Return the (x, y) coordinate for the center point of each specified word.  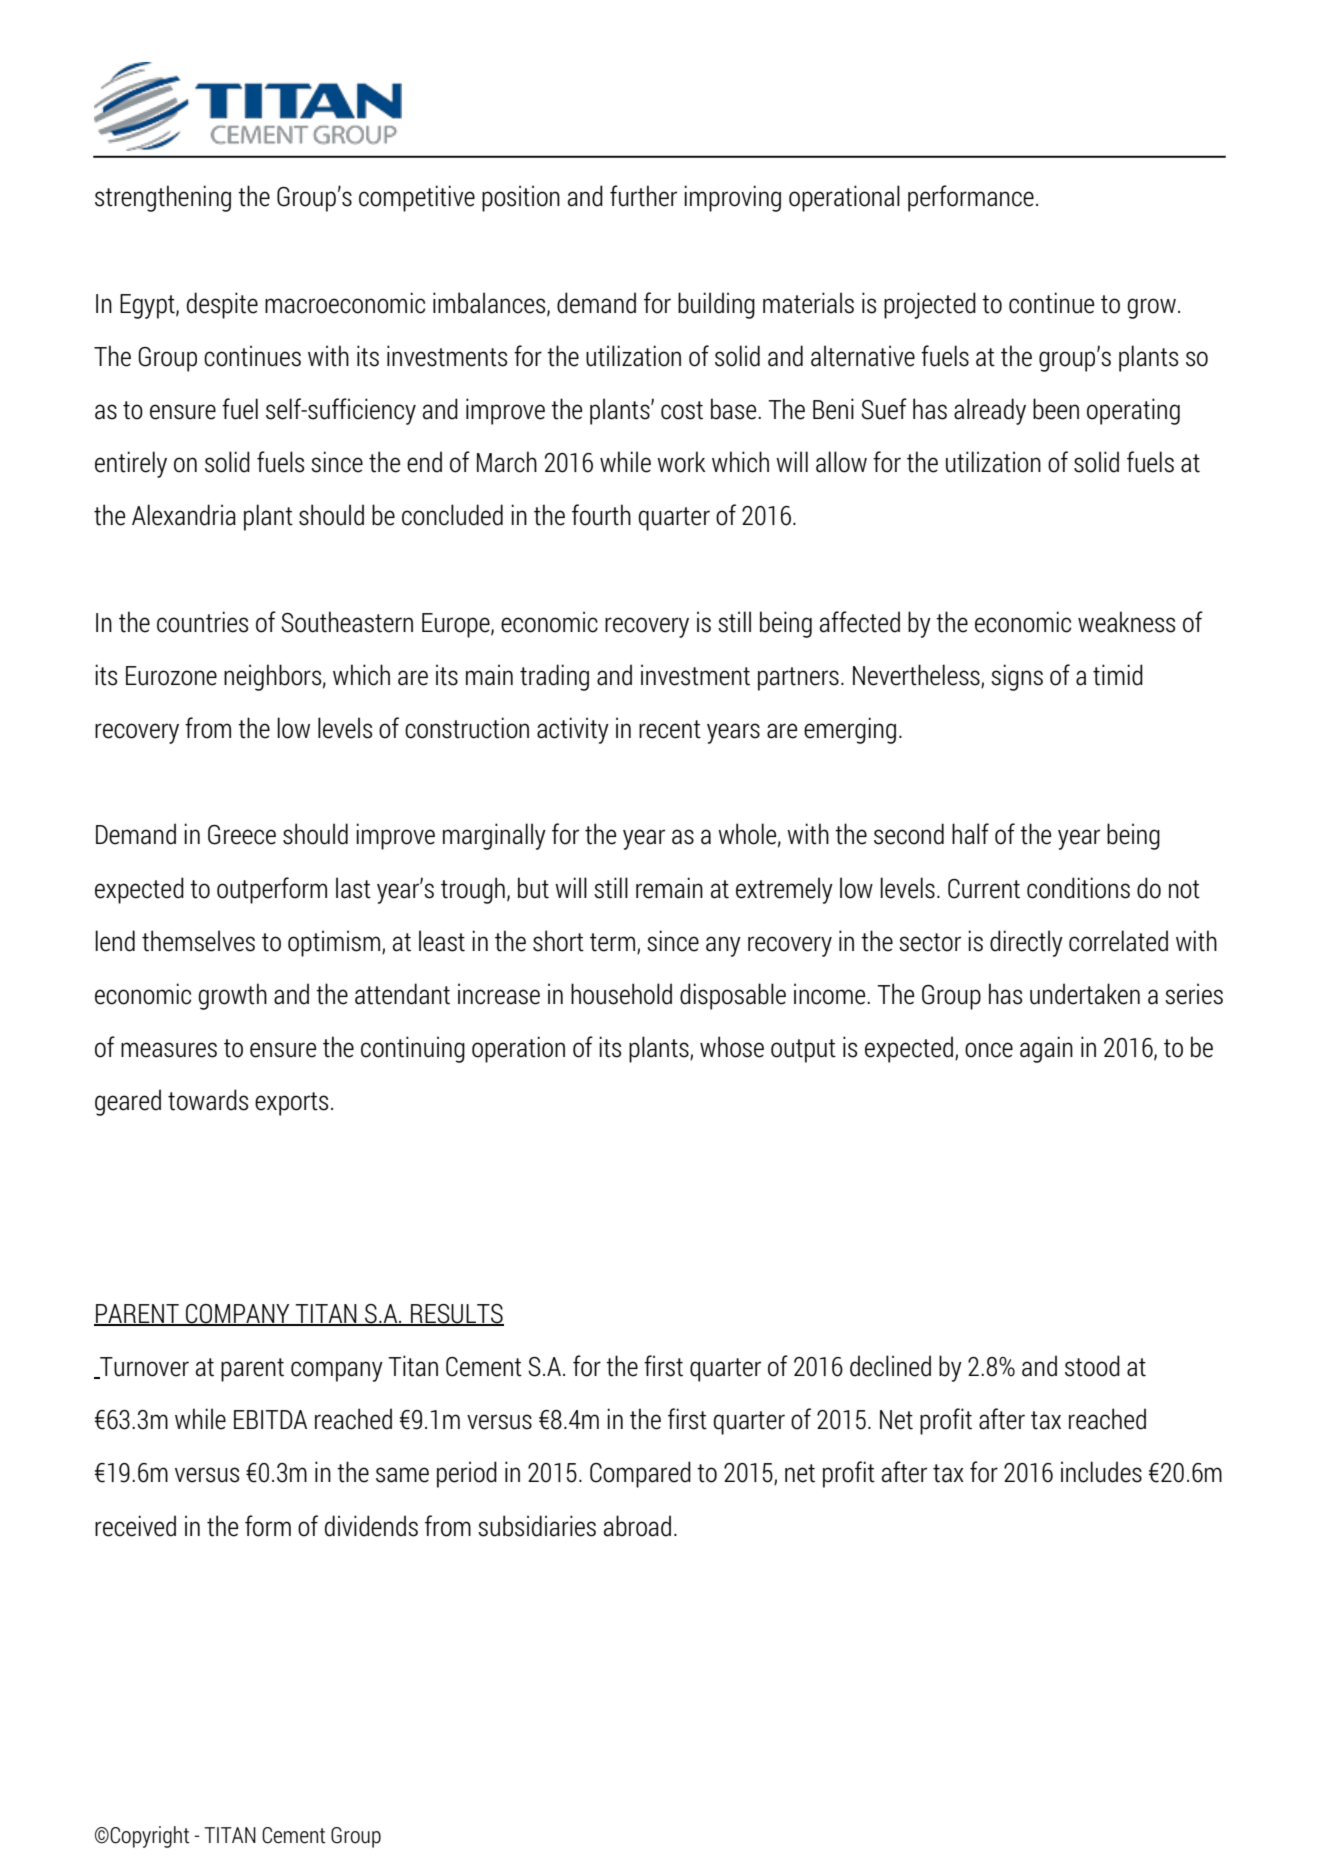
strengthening (163, 198)
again (1046, 1049)
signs (1017, 677)
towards (208, 1100)
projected (930, 305)
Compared (640, 1474)
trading (554, 677)
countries (202, 622)
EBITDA (270, 1419)
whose (732, 1047)
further (643, 196)
